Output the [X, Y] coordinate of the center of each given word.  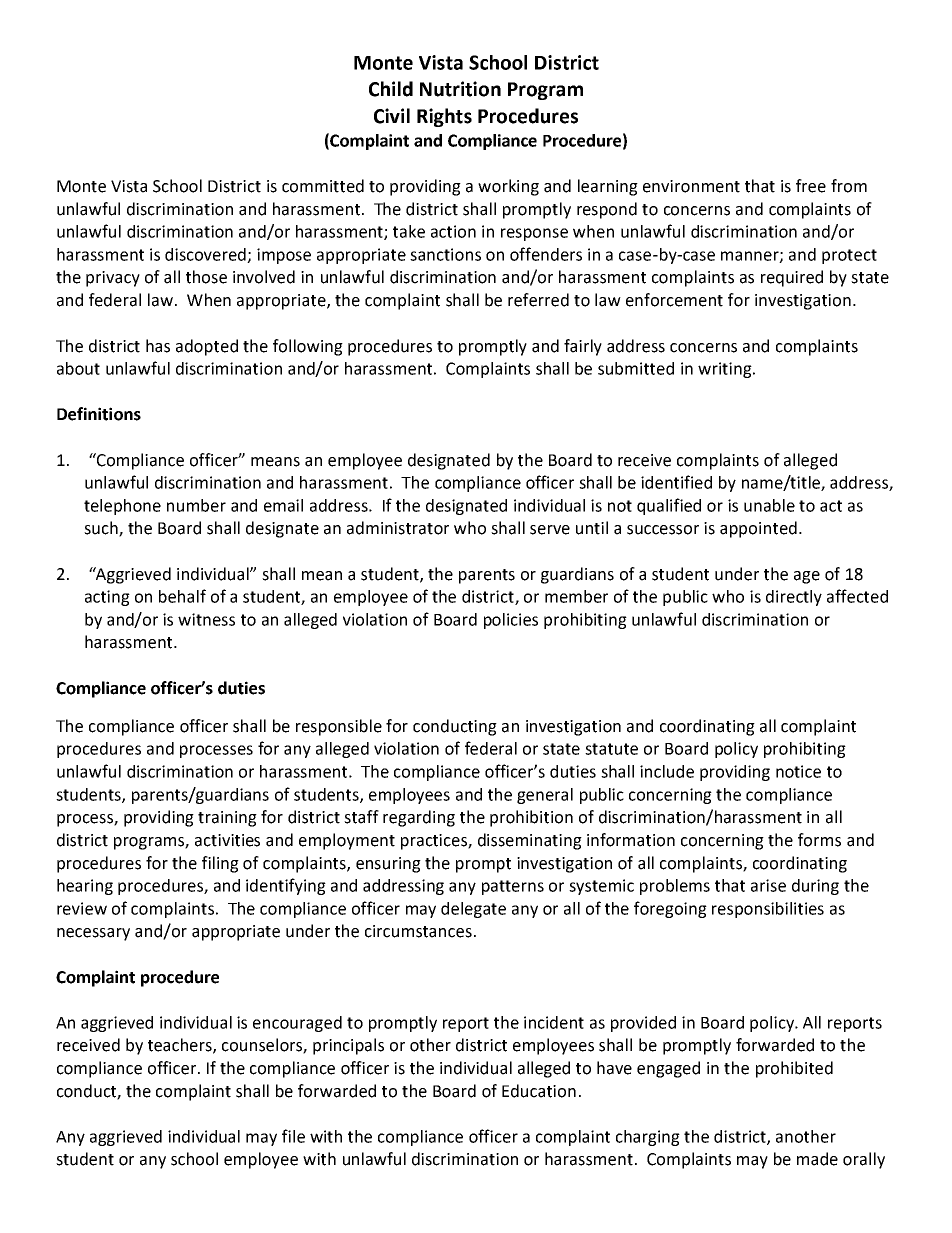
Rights [444, 117]
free [811, 186]
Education [539, 1091]
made [817, 1159]
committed [323, 186]
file [293, 1136]
